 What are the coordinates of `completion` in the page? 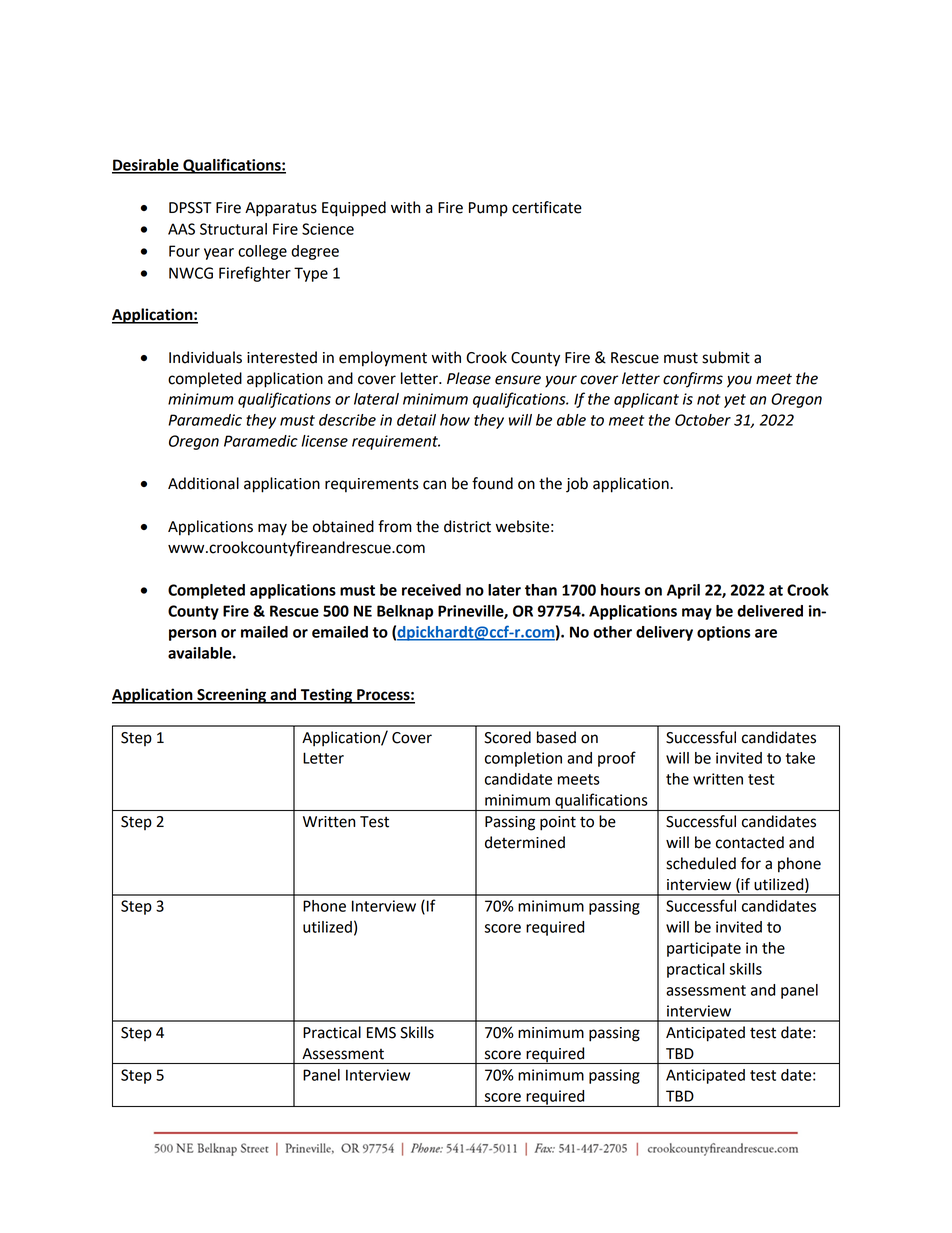 It's located at (523, 759).
